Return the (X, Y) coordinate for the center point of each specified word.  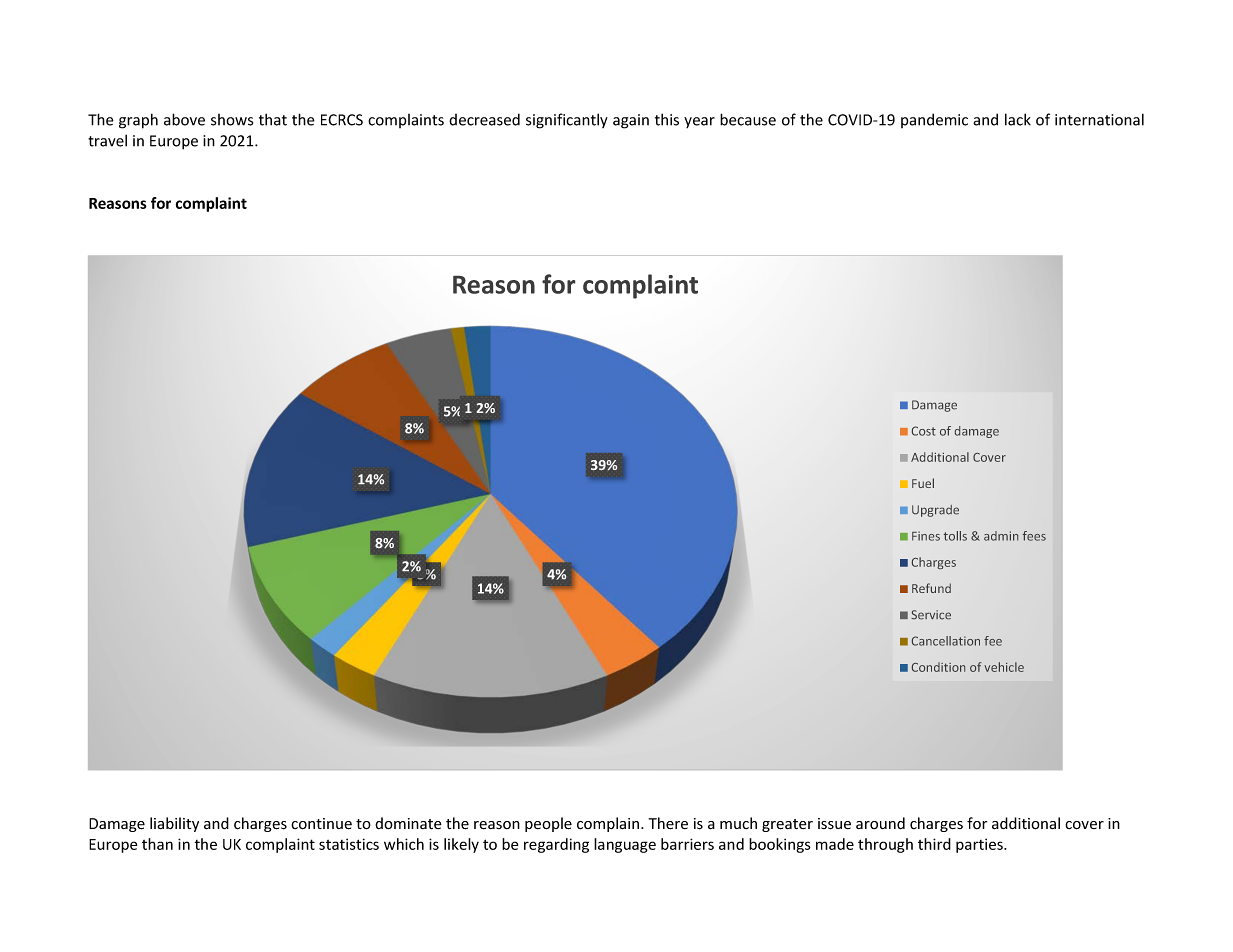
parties (980, 845)
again (631, 121)
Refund (931, 588)
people (548, 824)
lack (1018, 119)
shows (232, 120)
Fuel (923, 483)
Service (931, 615)
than (157, 844)
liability (174, 824)
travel (107, 140)
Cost (924, 431)
